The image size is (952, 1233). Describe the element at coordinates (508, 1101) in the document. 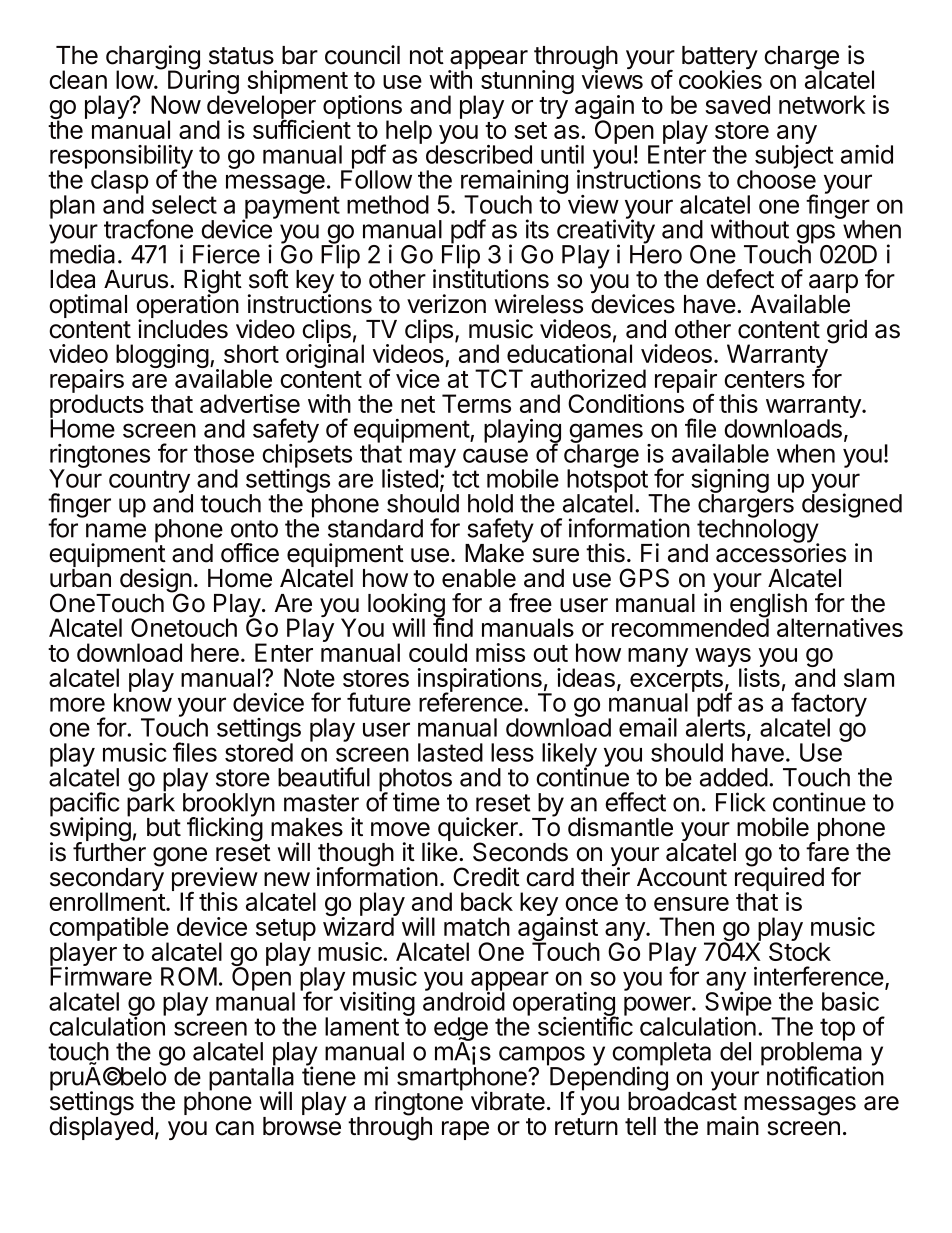

I see `vibrate` at that location.
